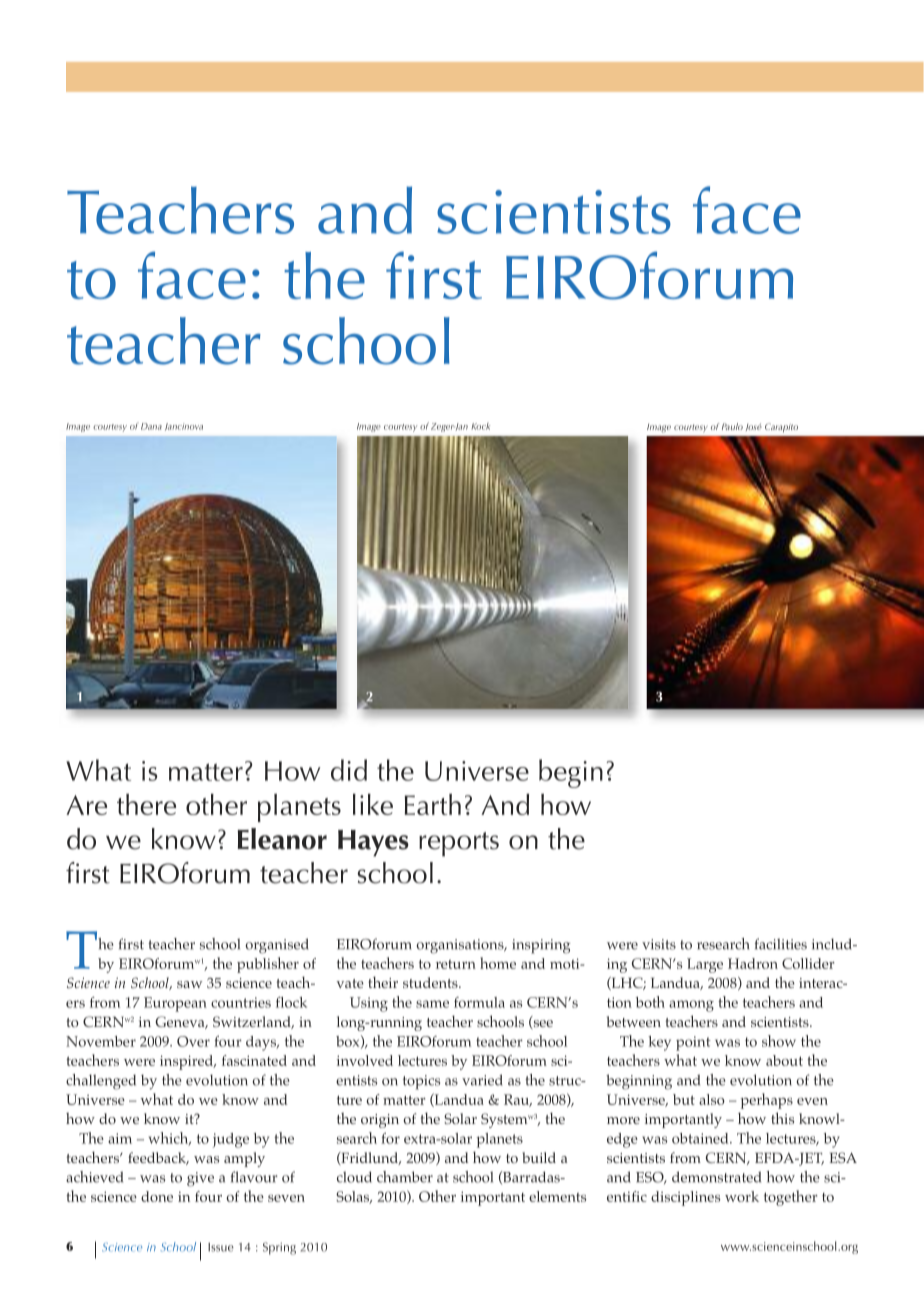  I want to click on like, so click(373, 804).
